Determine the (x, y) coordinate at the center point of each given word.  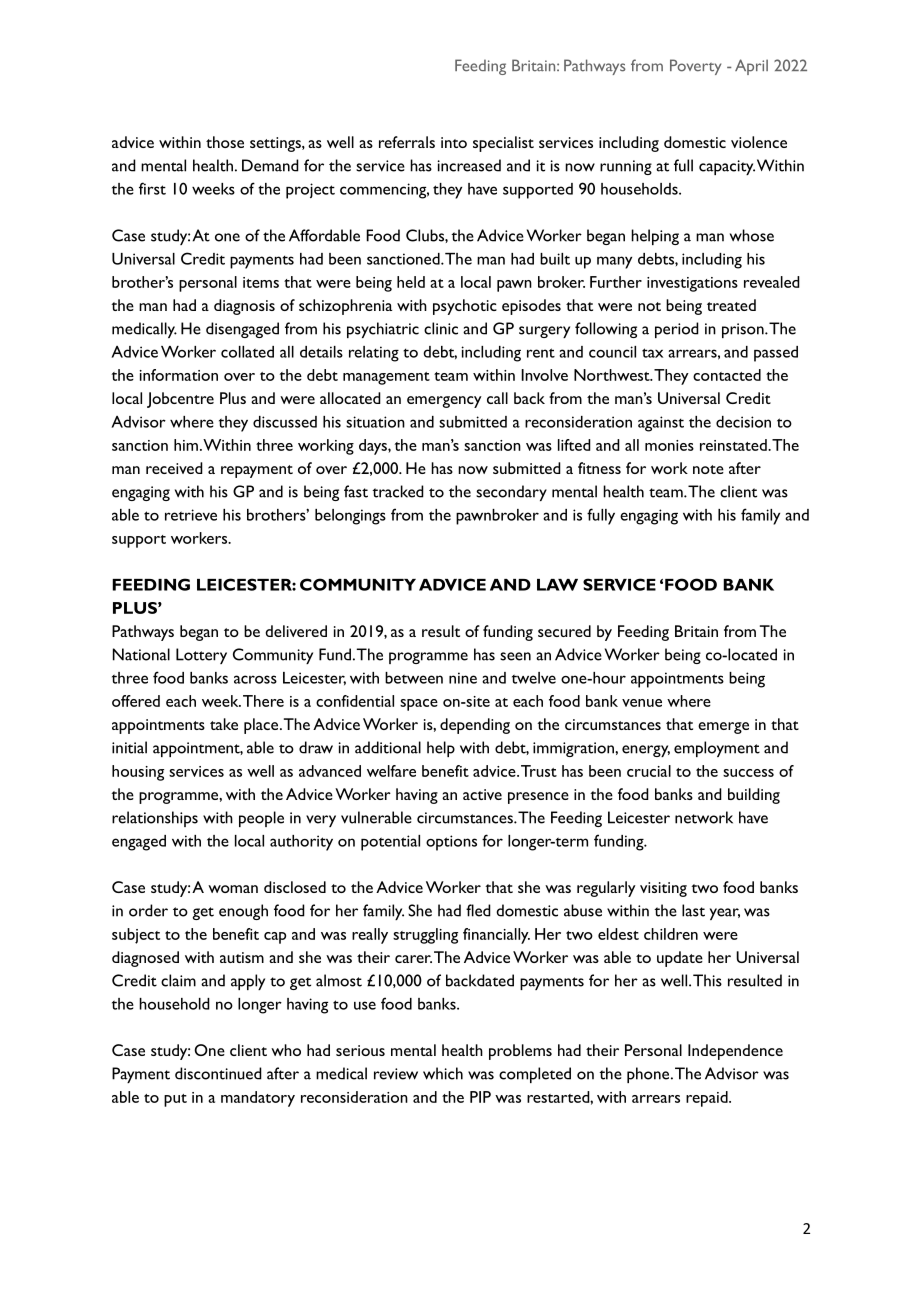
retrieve (191, 515)
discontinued (218, 1073)
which (443, 1073)
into (454, 142)
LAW (557, 585)
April (751, 67)
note (708, 469)
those (225, 142)
